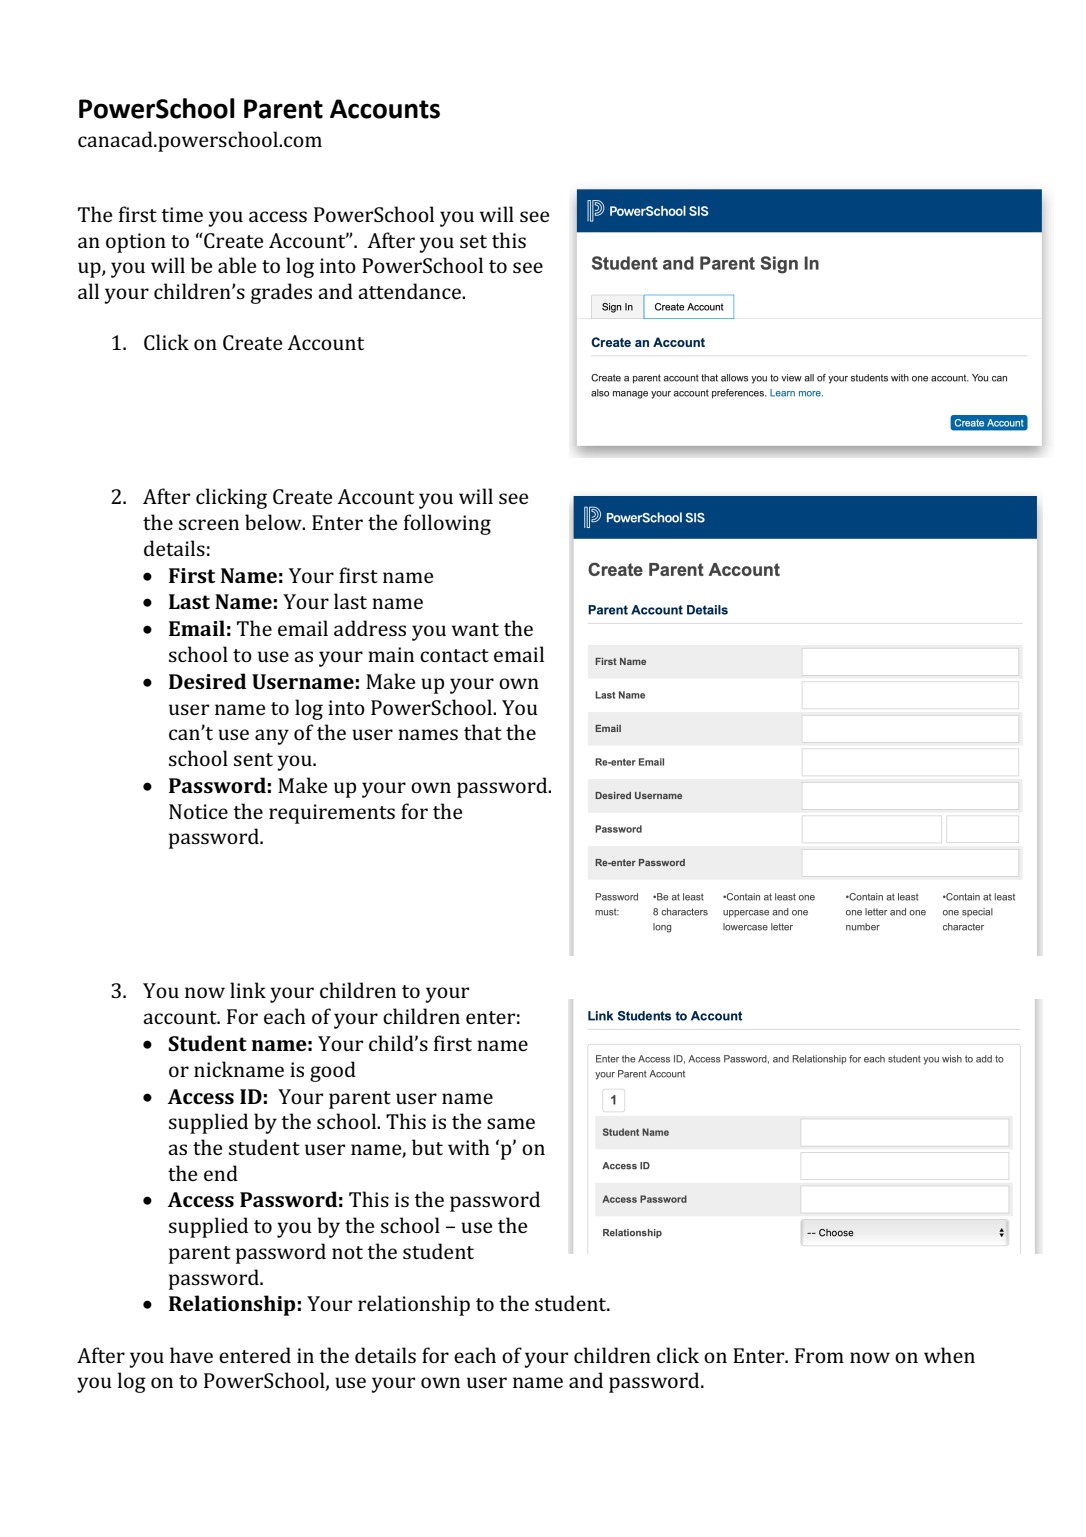 Image resolution: width=1086 pixels, height=1537 pixels. I want to click on contact, so click(454, 655).
